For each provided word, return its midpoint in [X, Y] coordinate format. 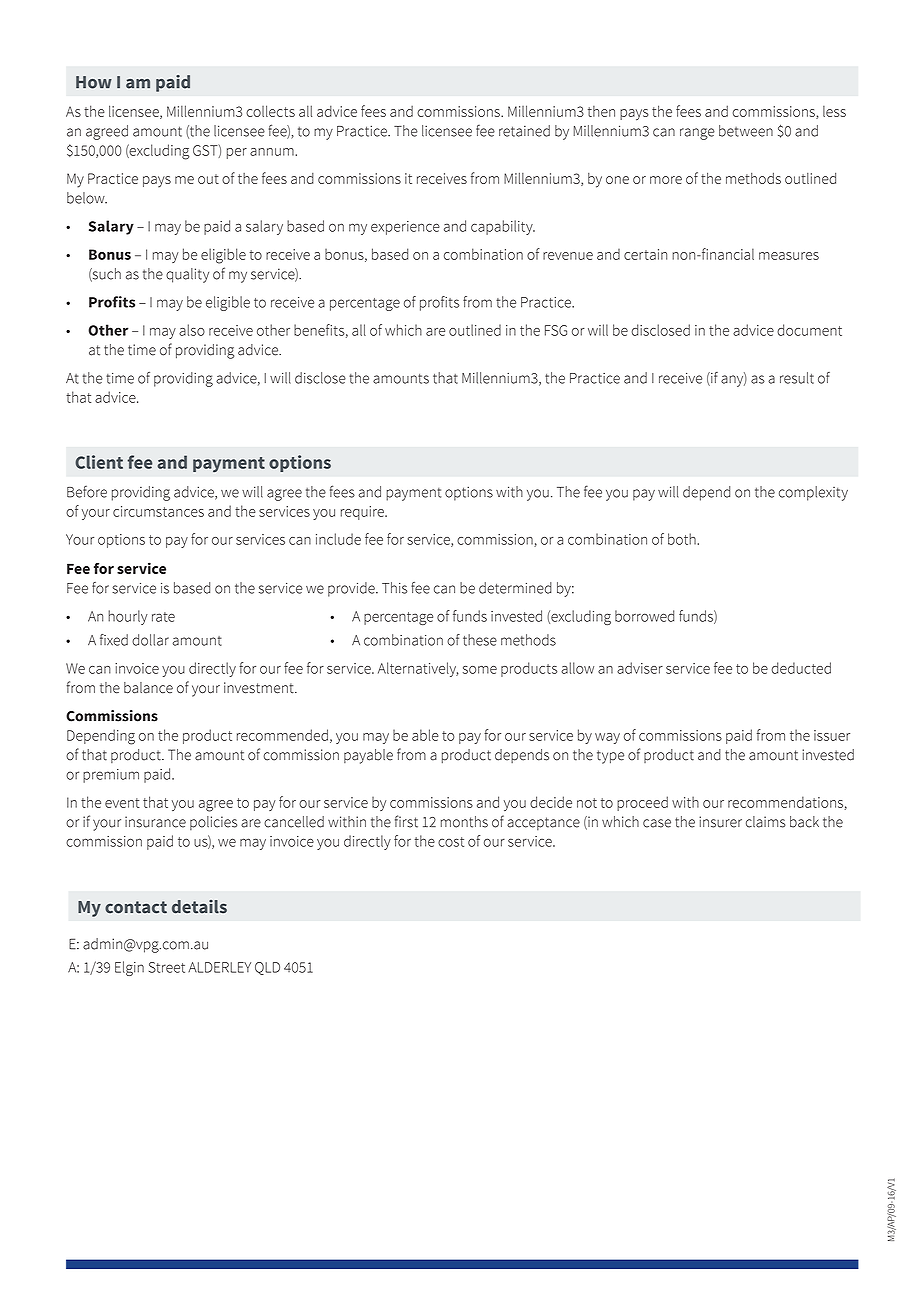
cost [451, 842]
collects [270, 111]
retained [524, 131]
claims [766, 822]
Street [167, 967]
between [746, 131]
